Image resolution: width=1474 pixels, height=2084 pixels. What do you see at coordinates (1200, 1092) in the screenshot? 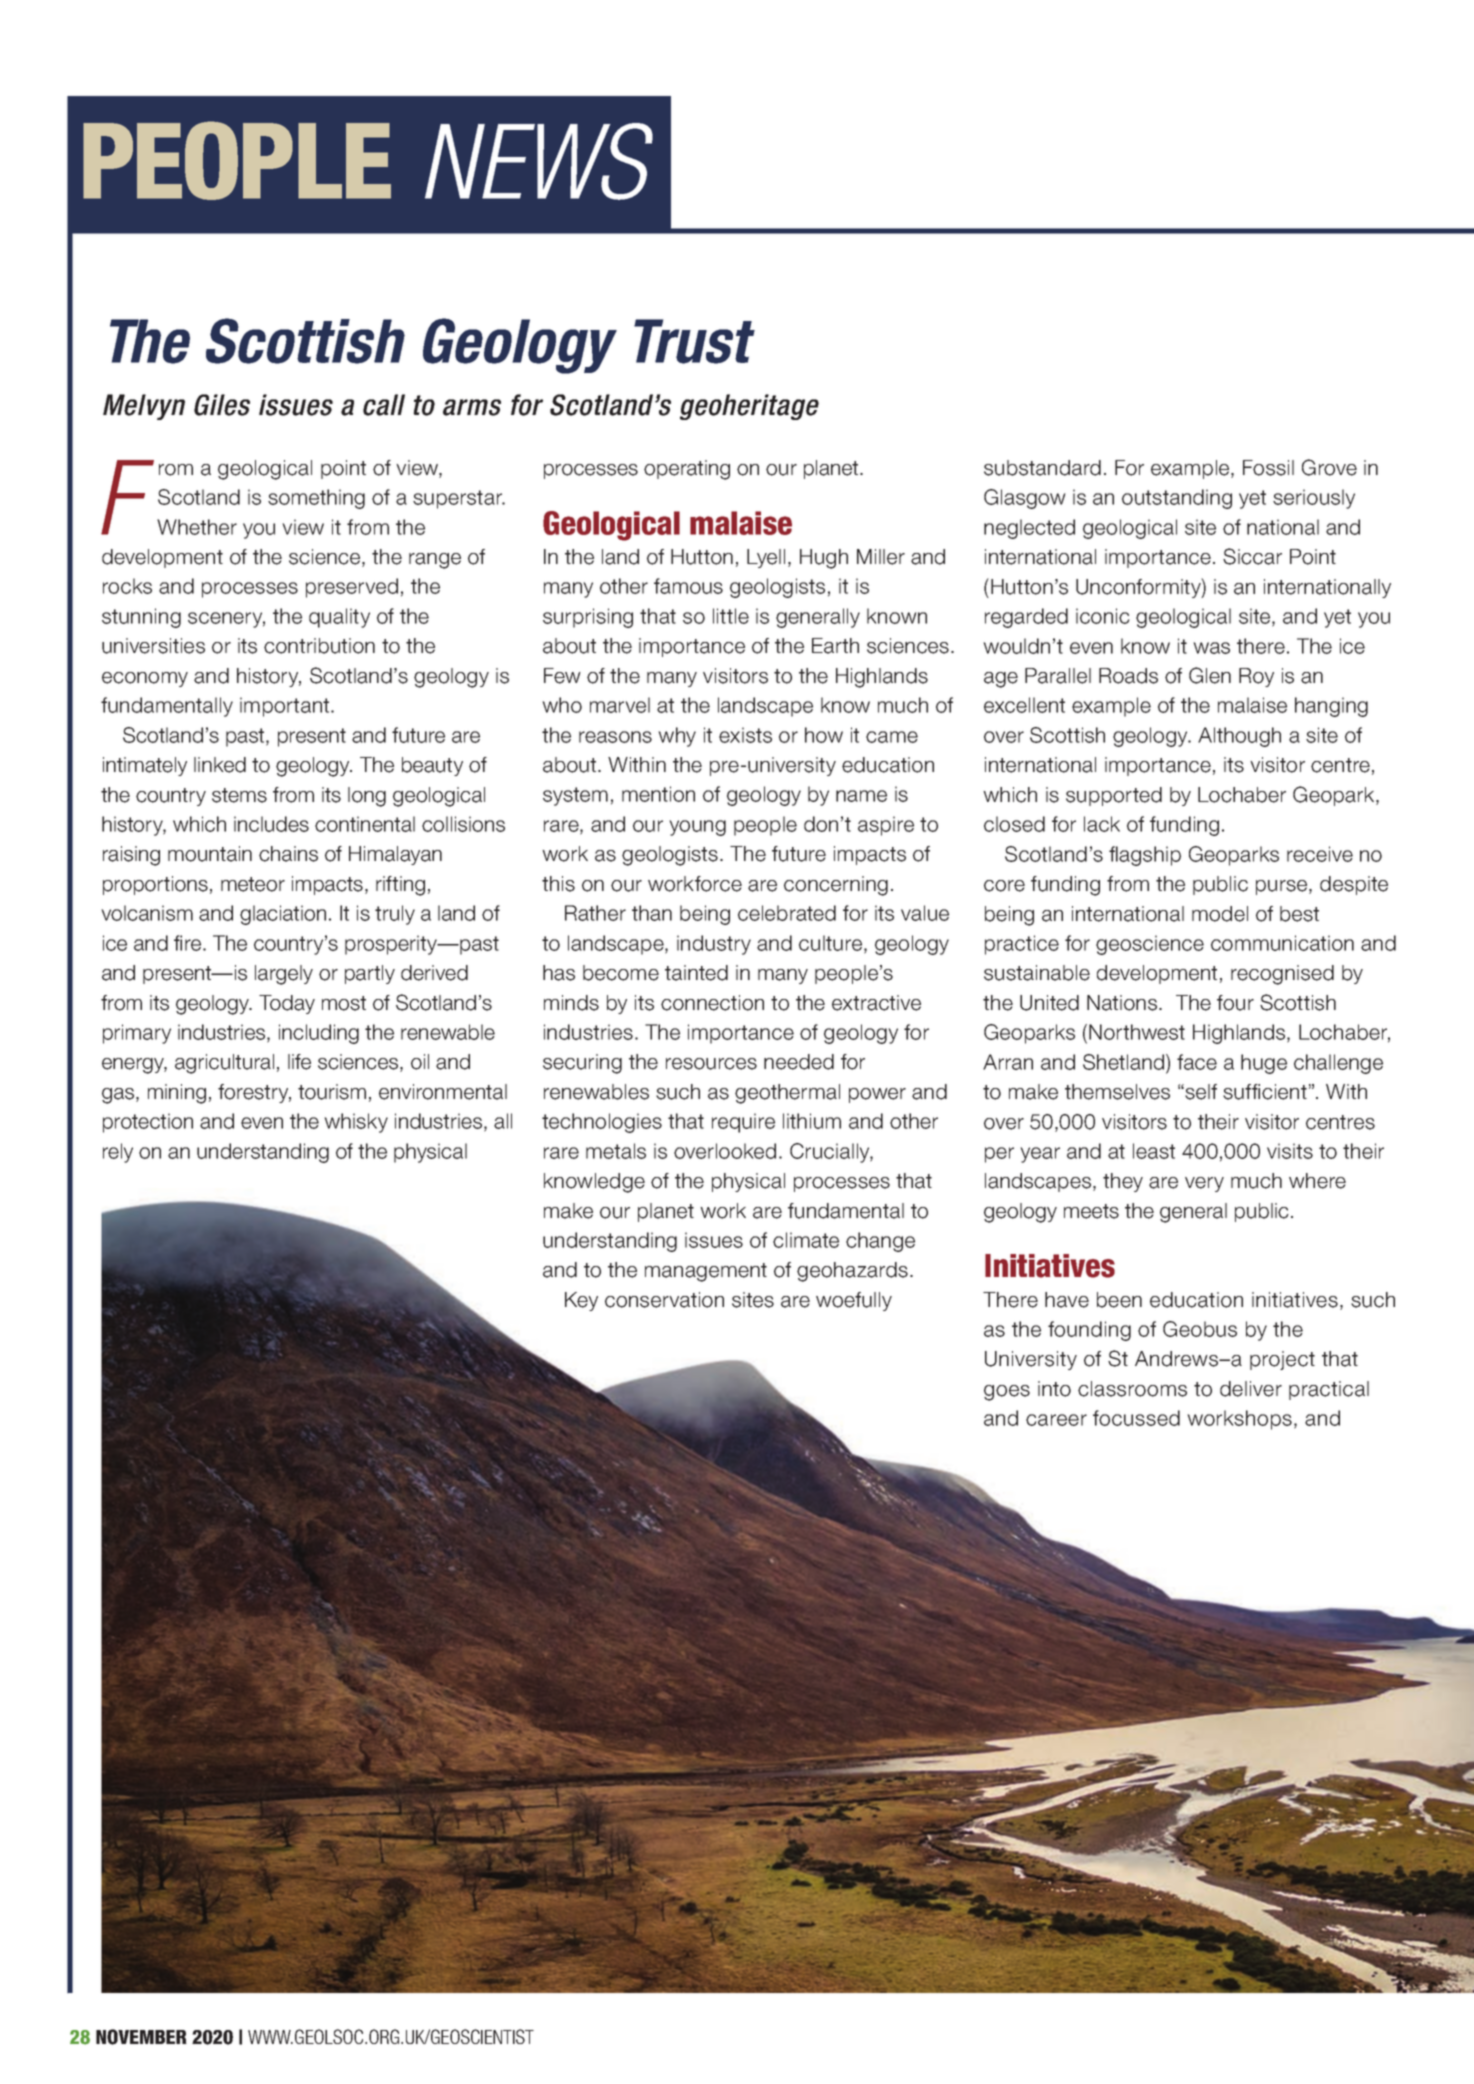
I see `self` at bounding box center [1200, 1092].
